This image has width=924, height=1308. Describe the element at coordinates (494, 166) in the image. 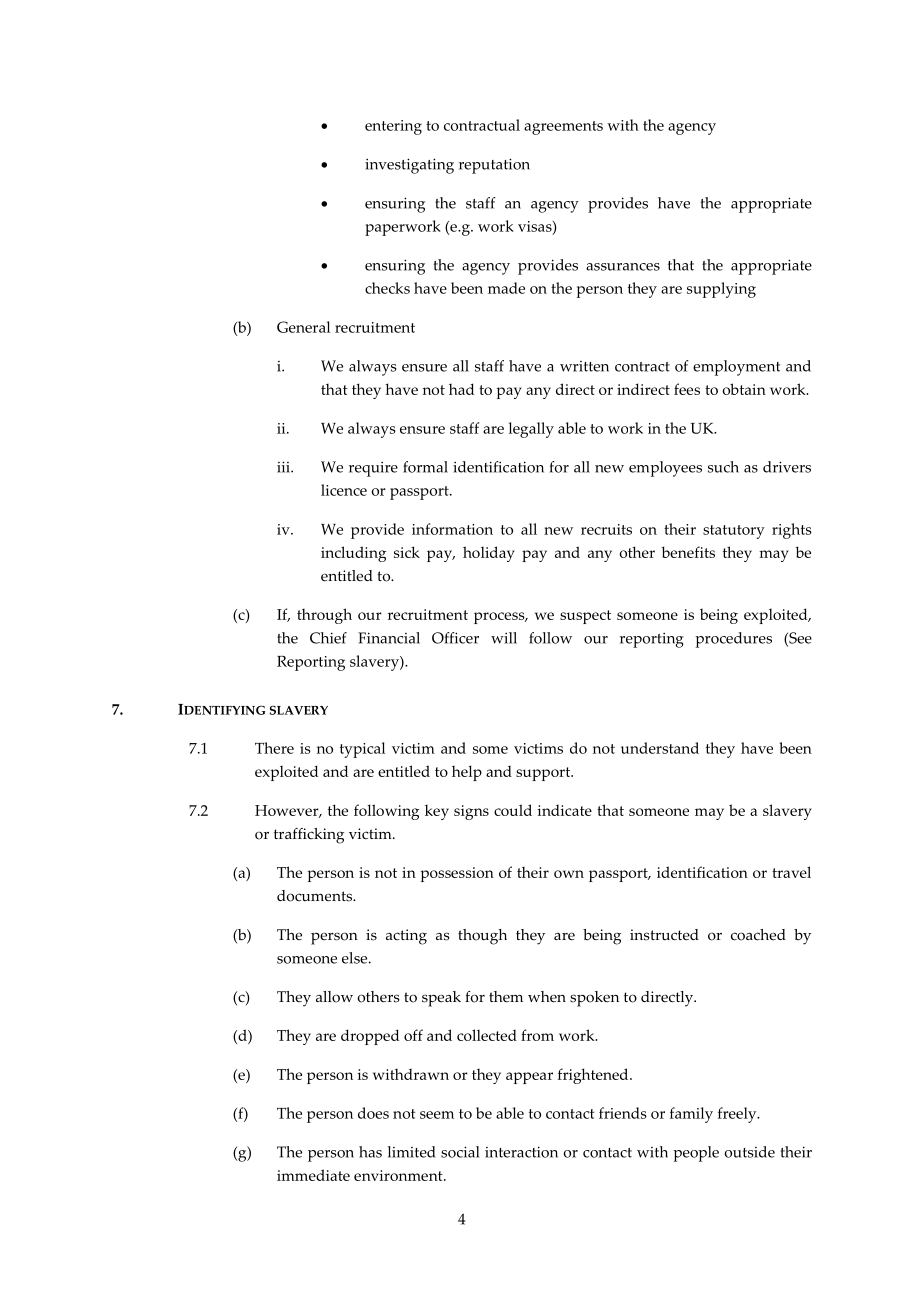

I see `reputation` at that location.
